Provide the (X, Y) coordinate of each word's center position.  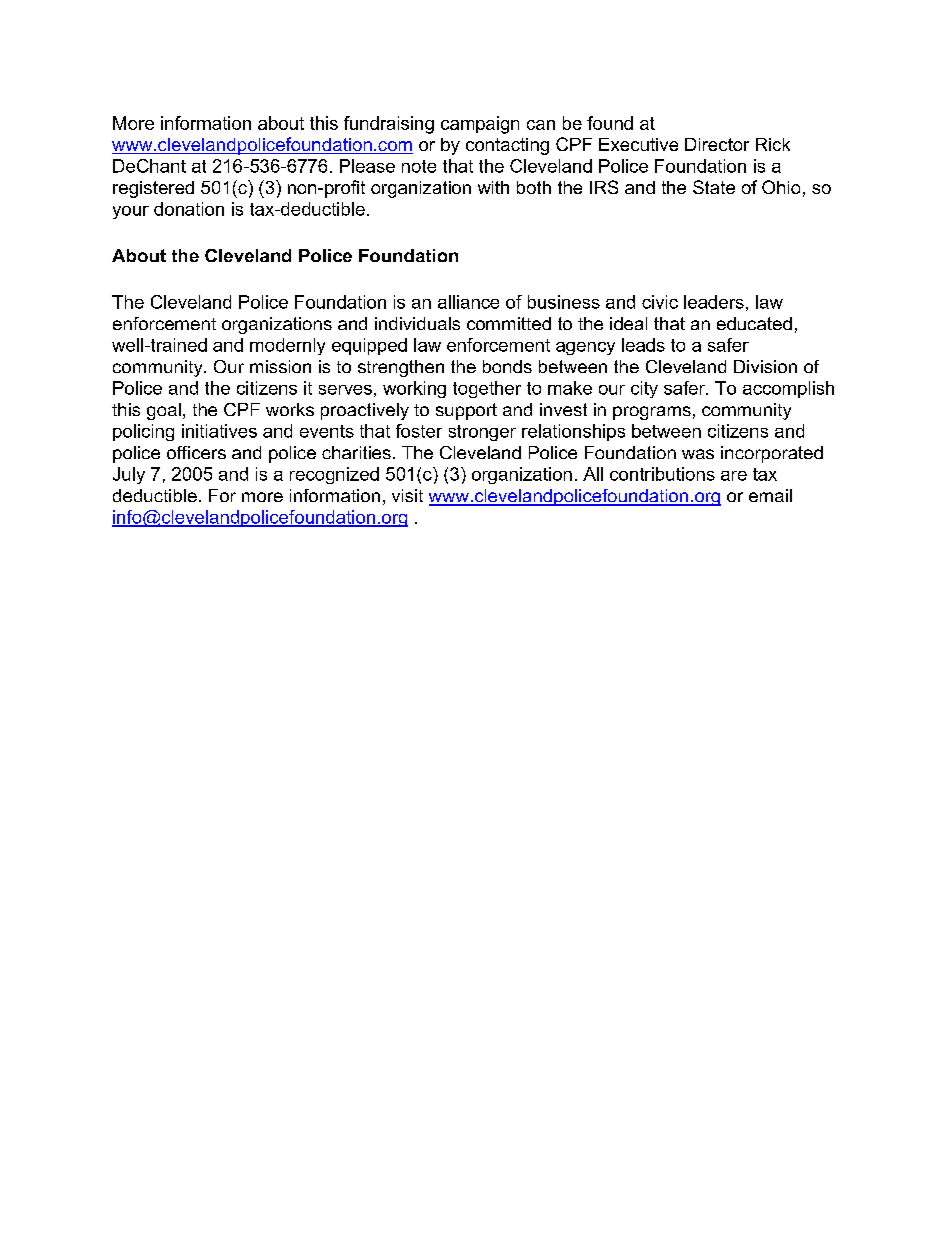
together (487, 389)
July (129, 475)
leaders (714, 302)
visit (407, 495)
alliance (468, 302)
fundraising (389, 125)
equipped (369, 346)
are (734, 476)
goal (164, 411)
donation (189, 209)
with (493, 187)
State (714, 187)
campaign (480, 125)
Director (717, 144)
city (644, 389)
